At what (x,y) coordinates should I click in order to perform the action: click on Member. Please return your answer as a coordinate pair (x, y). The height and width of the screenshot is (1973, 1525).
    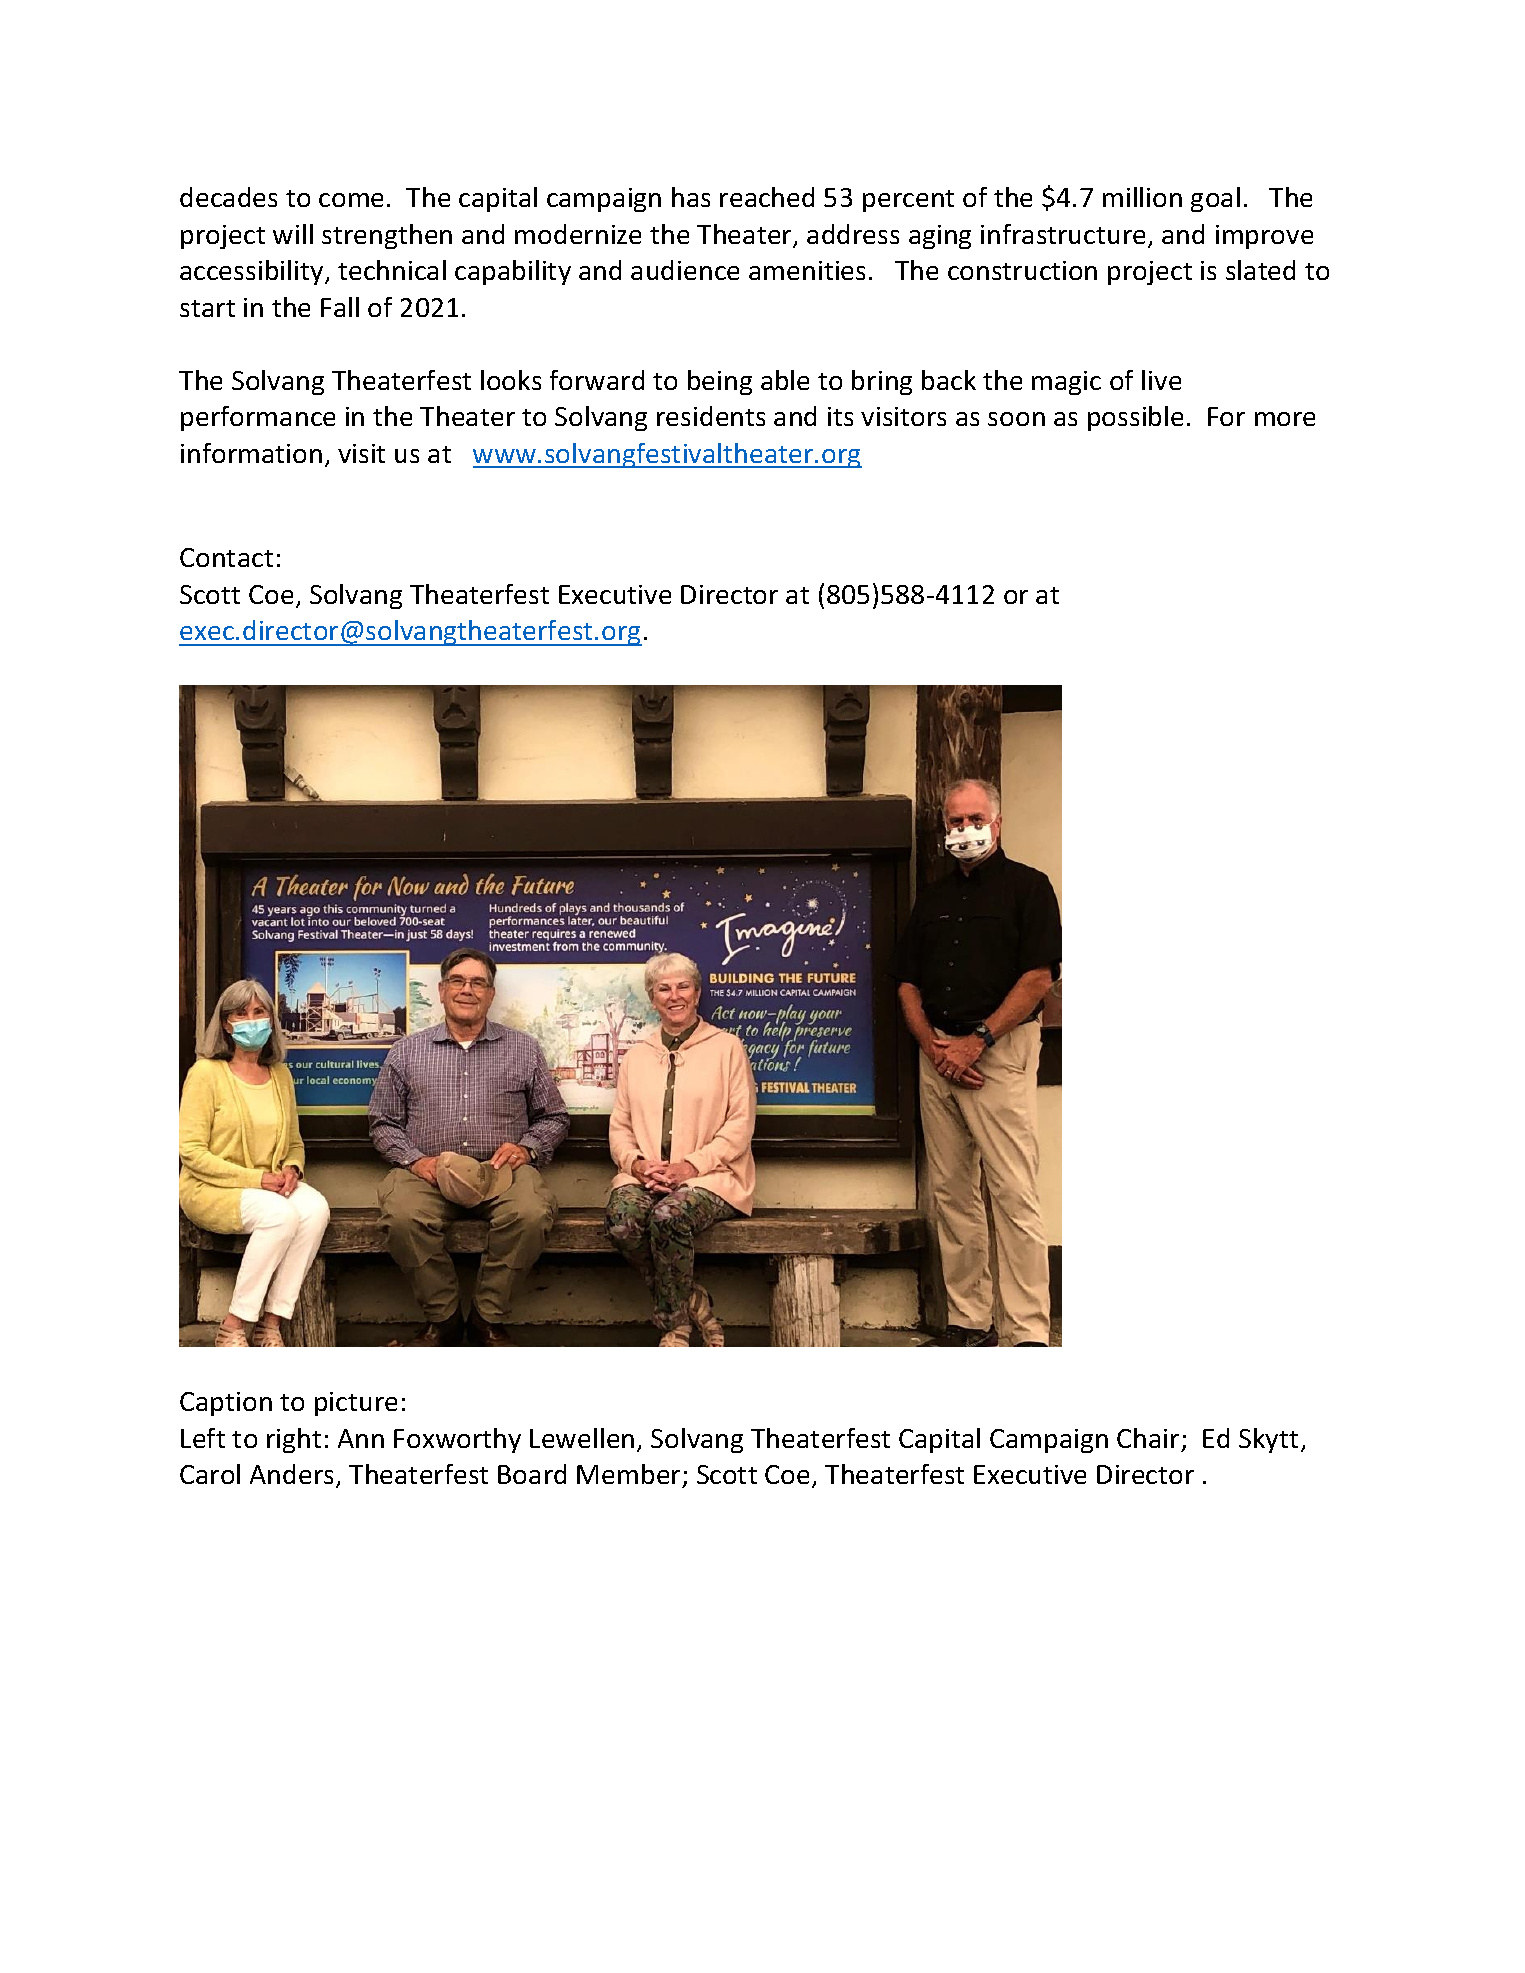
    Looking at the image, I should click on (628, 1474).
